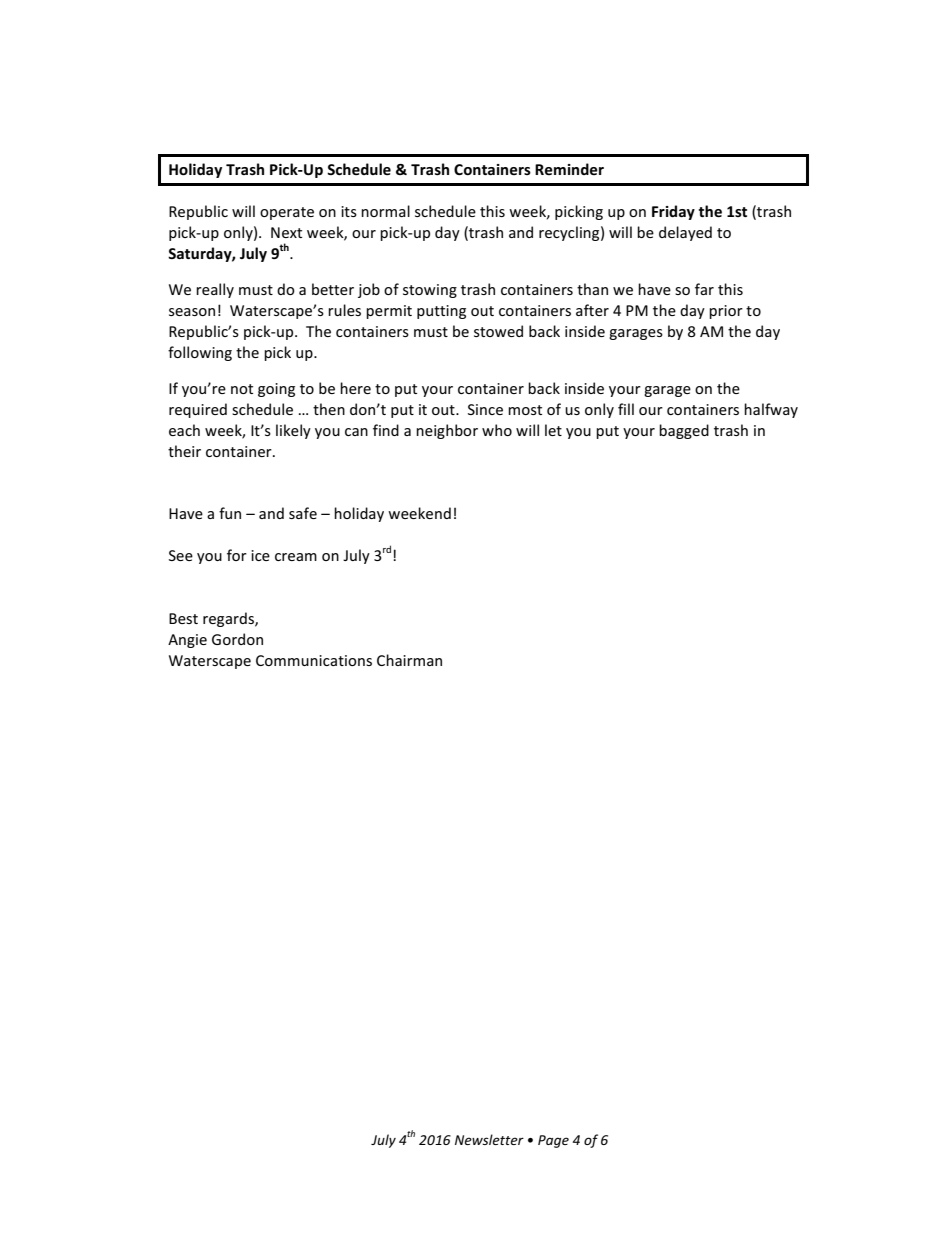  I want to click on Newsletter, so click(489, 1139).
